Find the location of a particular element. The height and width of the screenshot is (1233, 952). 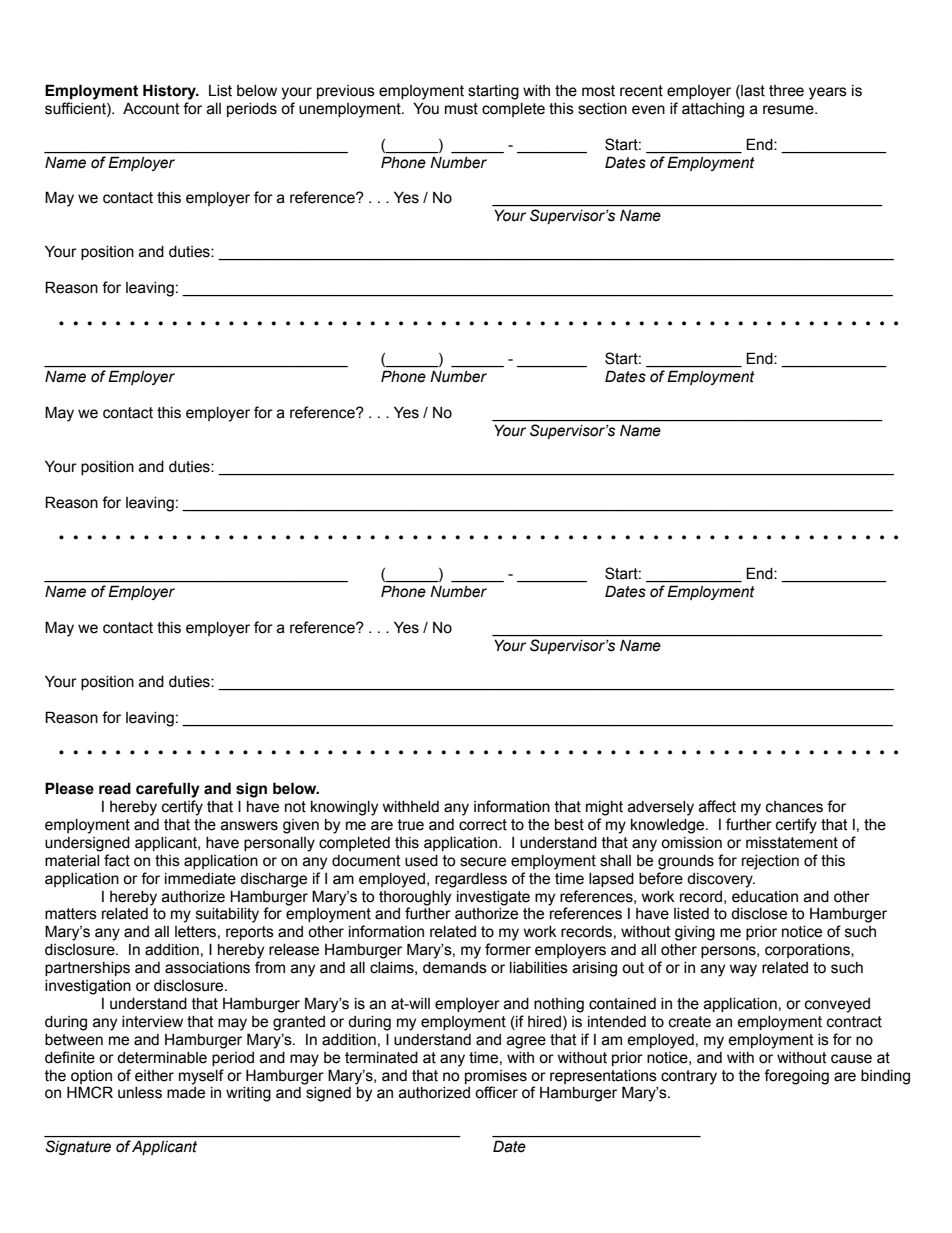

Account is located at coordinates (151, 108).
